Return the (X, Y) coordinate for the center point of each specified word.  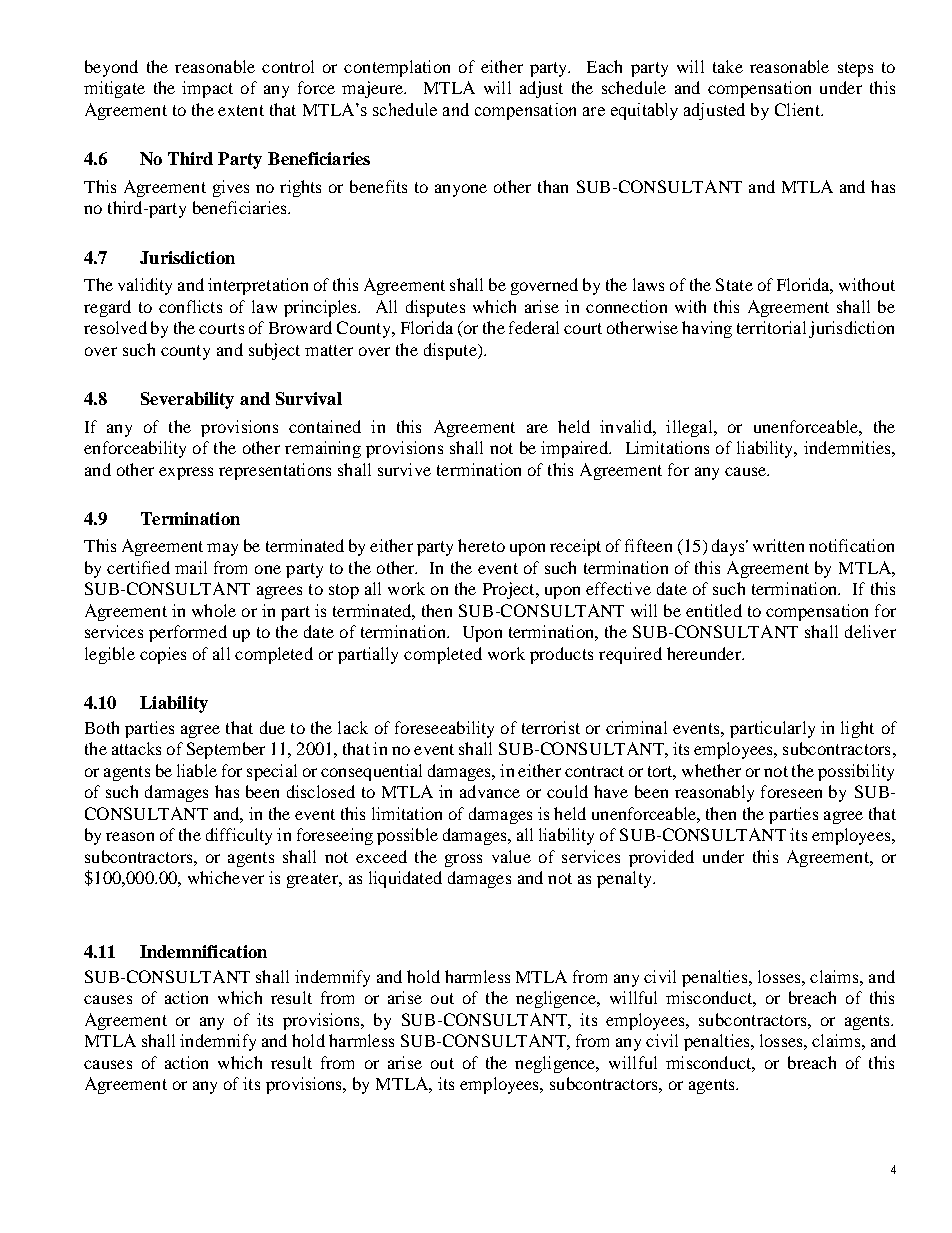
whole (214, 610)
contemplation (397, 68)
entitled (714, 610)
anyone (461, 190)
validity (145, 286)
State (734, 284)
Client (798, 109)
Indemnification (203, 951)
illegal (690, 428)
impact (207, 89)
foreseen (791, 791)
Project (510, 590)
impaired (575, 449)
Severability (187, 400)
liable (197, 770)
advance (490, 791)
